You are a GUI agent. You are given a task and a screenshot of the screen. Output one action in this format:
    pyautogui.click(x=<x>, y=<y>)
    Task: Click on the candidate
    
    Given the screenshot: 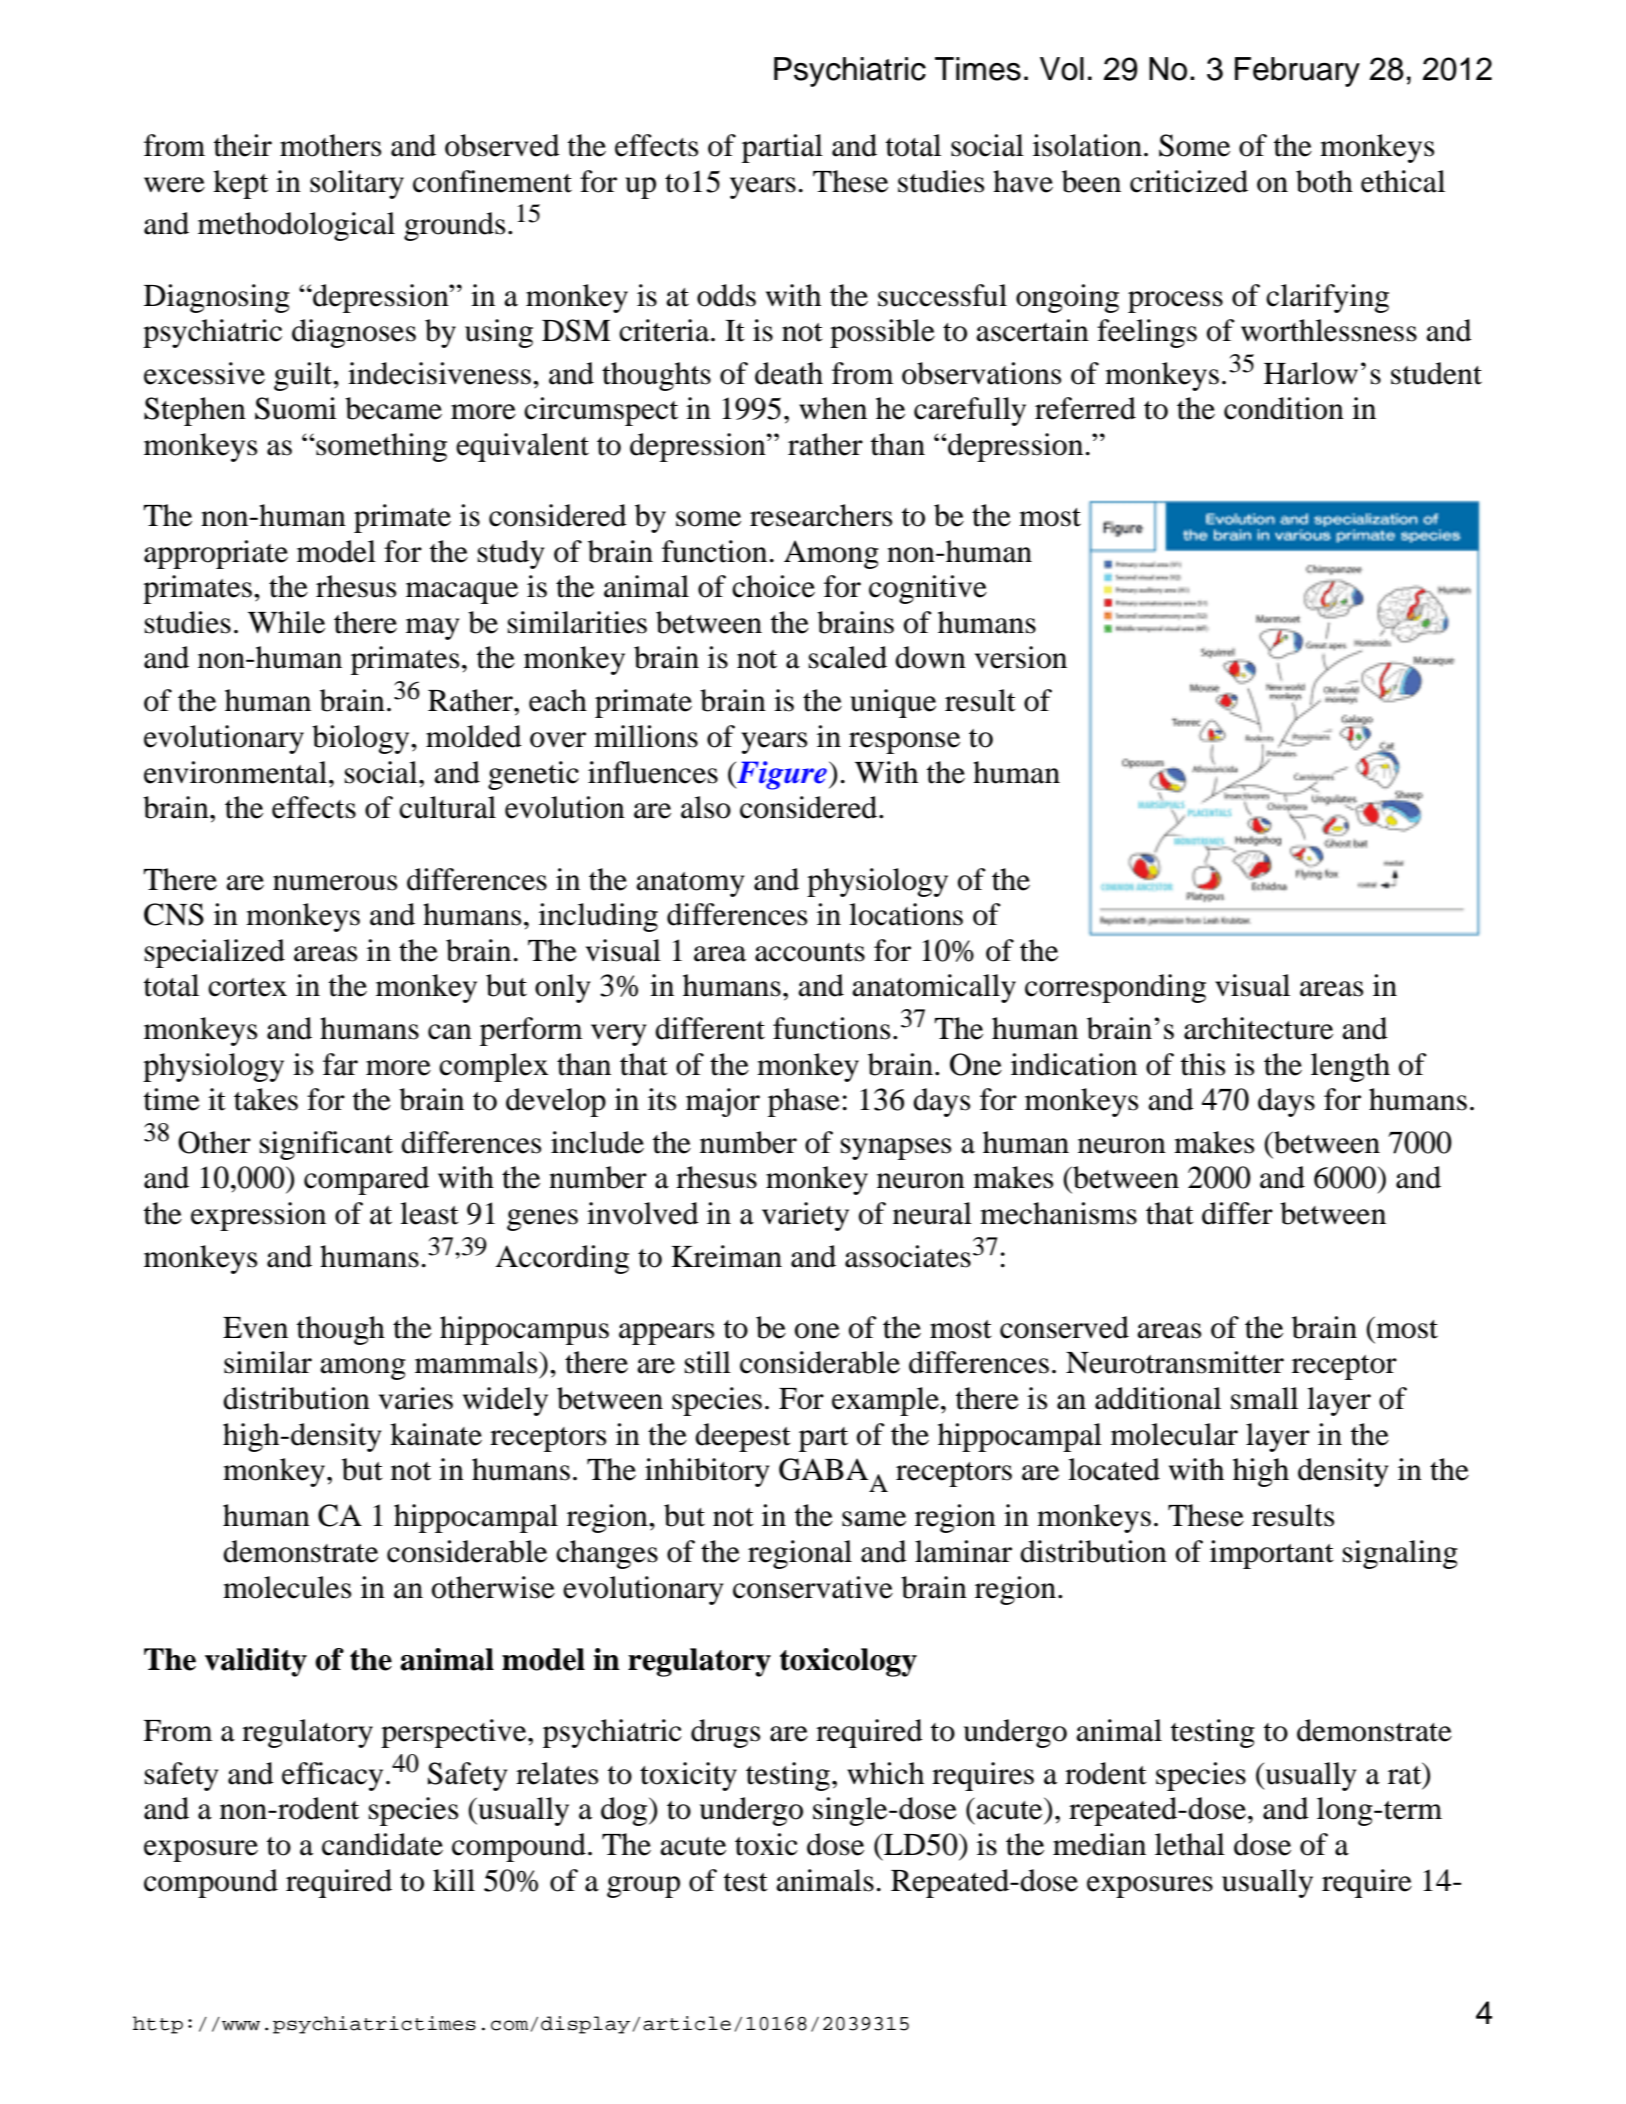 What is the action you would take?
    pyautogui.click(x=382, y=1844)
